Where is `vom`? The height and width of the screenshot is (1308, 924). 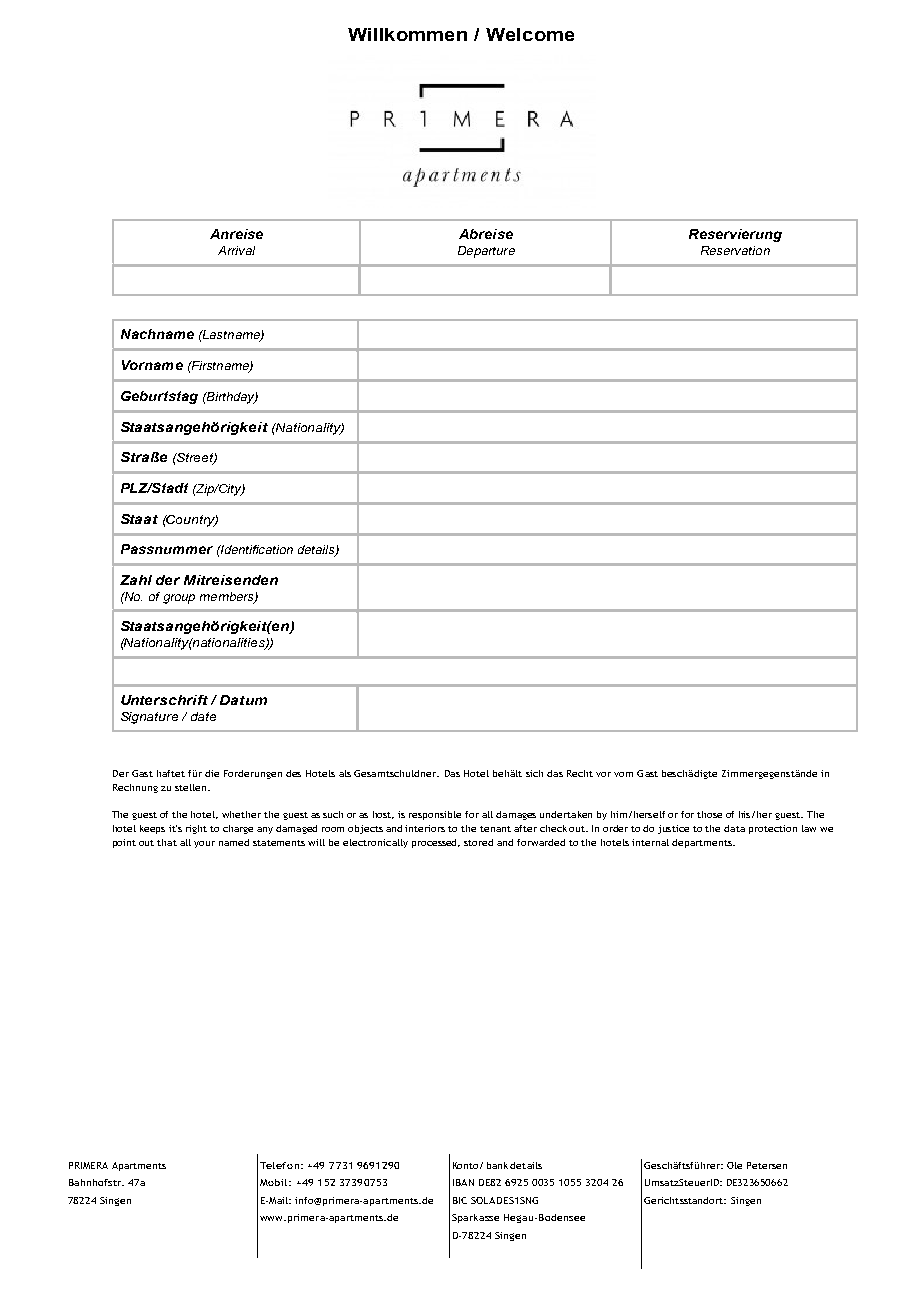
vom is located at coordinates (623, 774).
